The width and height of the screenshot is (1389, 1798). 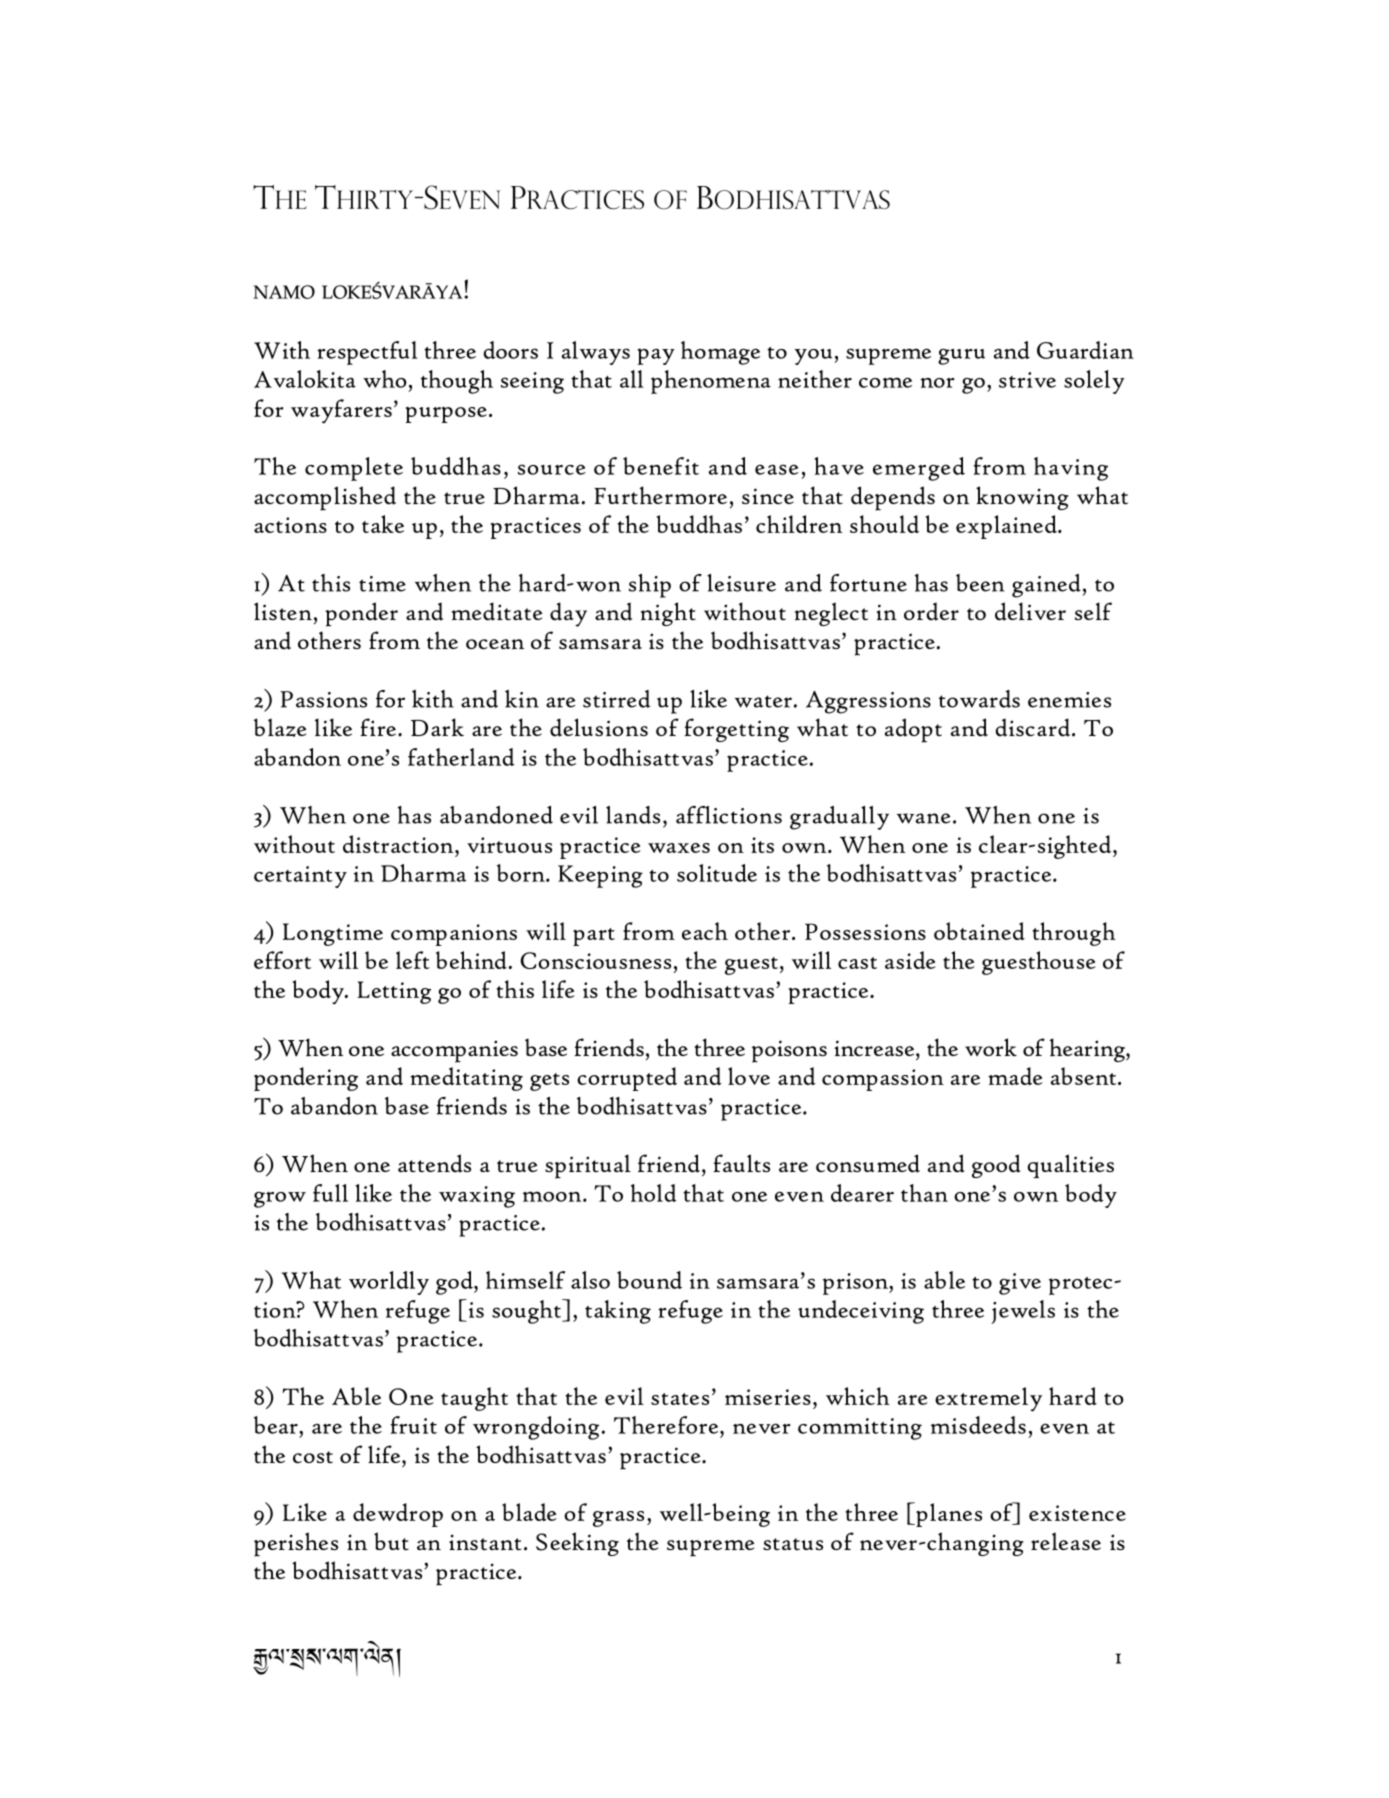 What do you see at coordinates (705, 931) in the screenshot?
I see `each` at bounding box center [705, 931].
